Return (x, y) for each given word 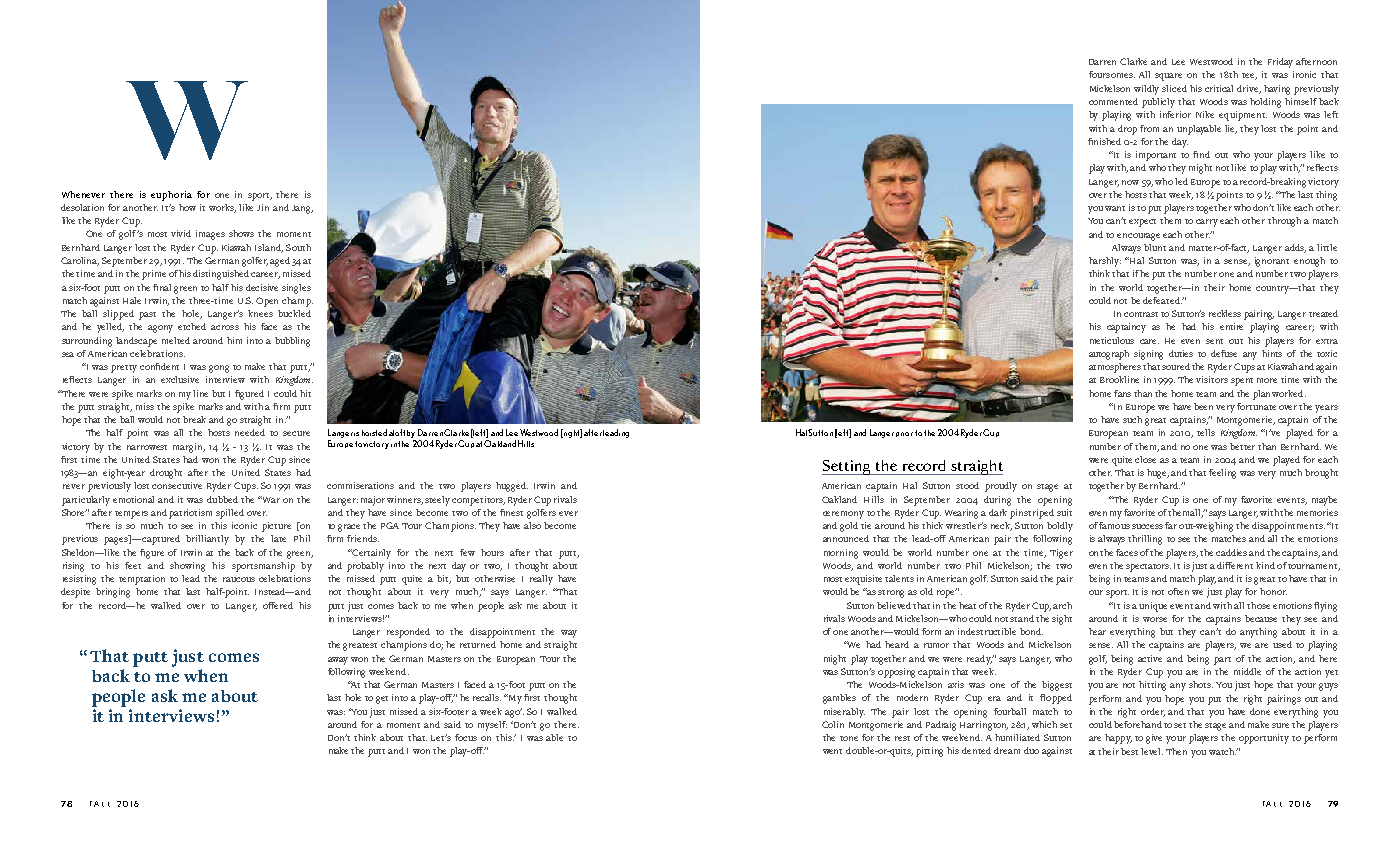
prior (904, 434)
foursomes (1112, 74)
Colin (833, 724)
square (1168, 77)
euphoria (171, 196)
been (1203, 406)
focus (466, 737)
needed (250, 432)
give (1154, 739)
